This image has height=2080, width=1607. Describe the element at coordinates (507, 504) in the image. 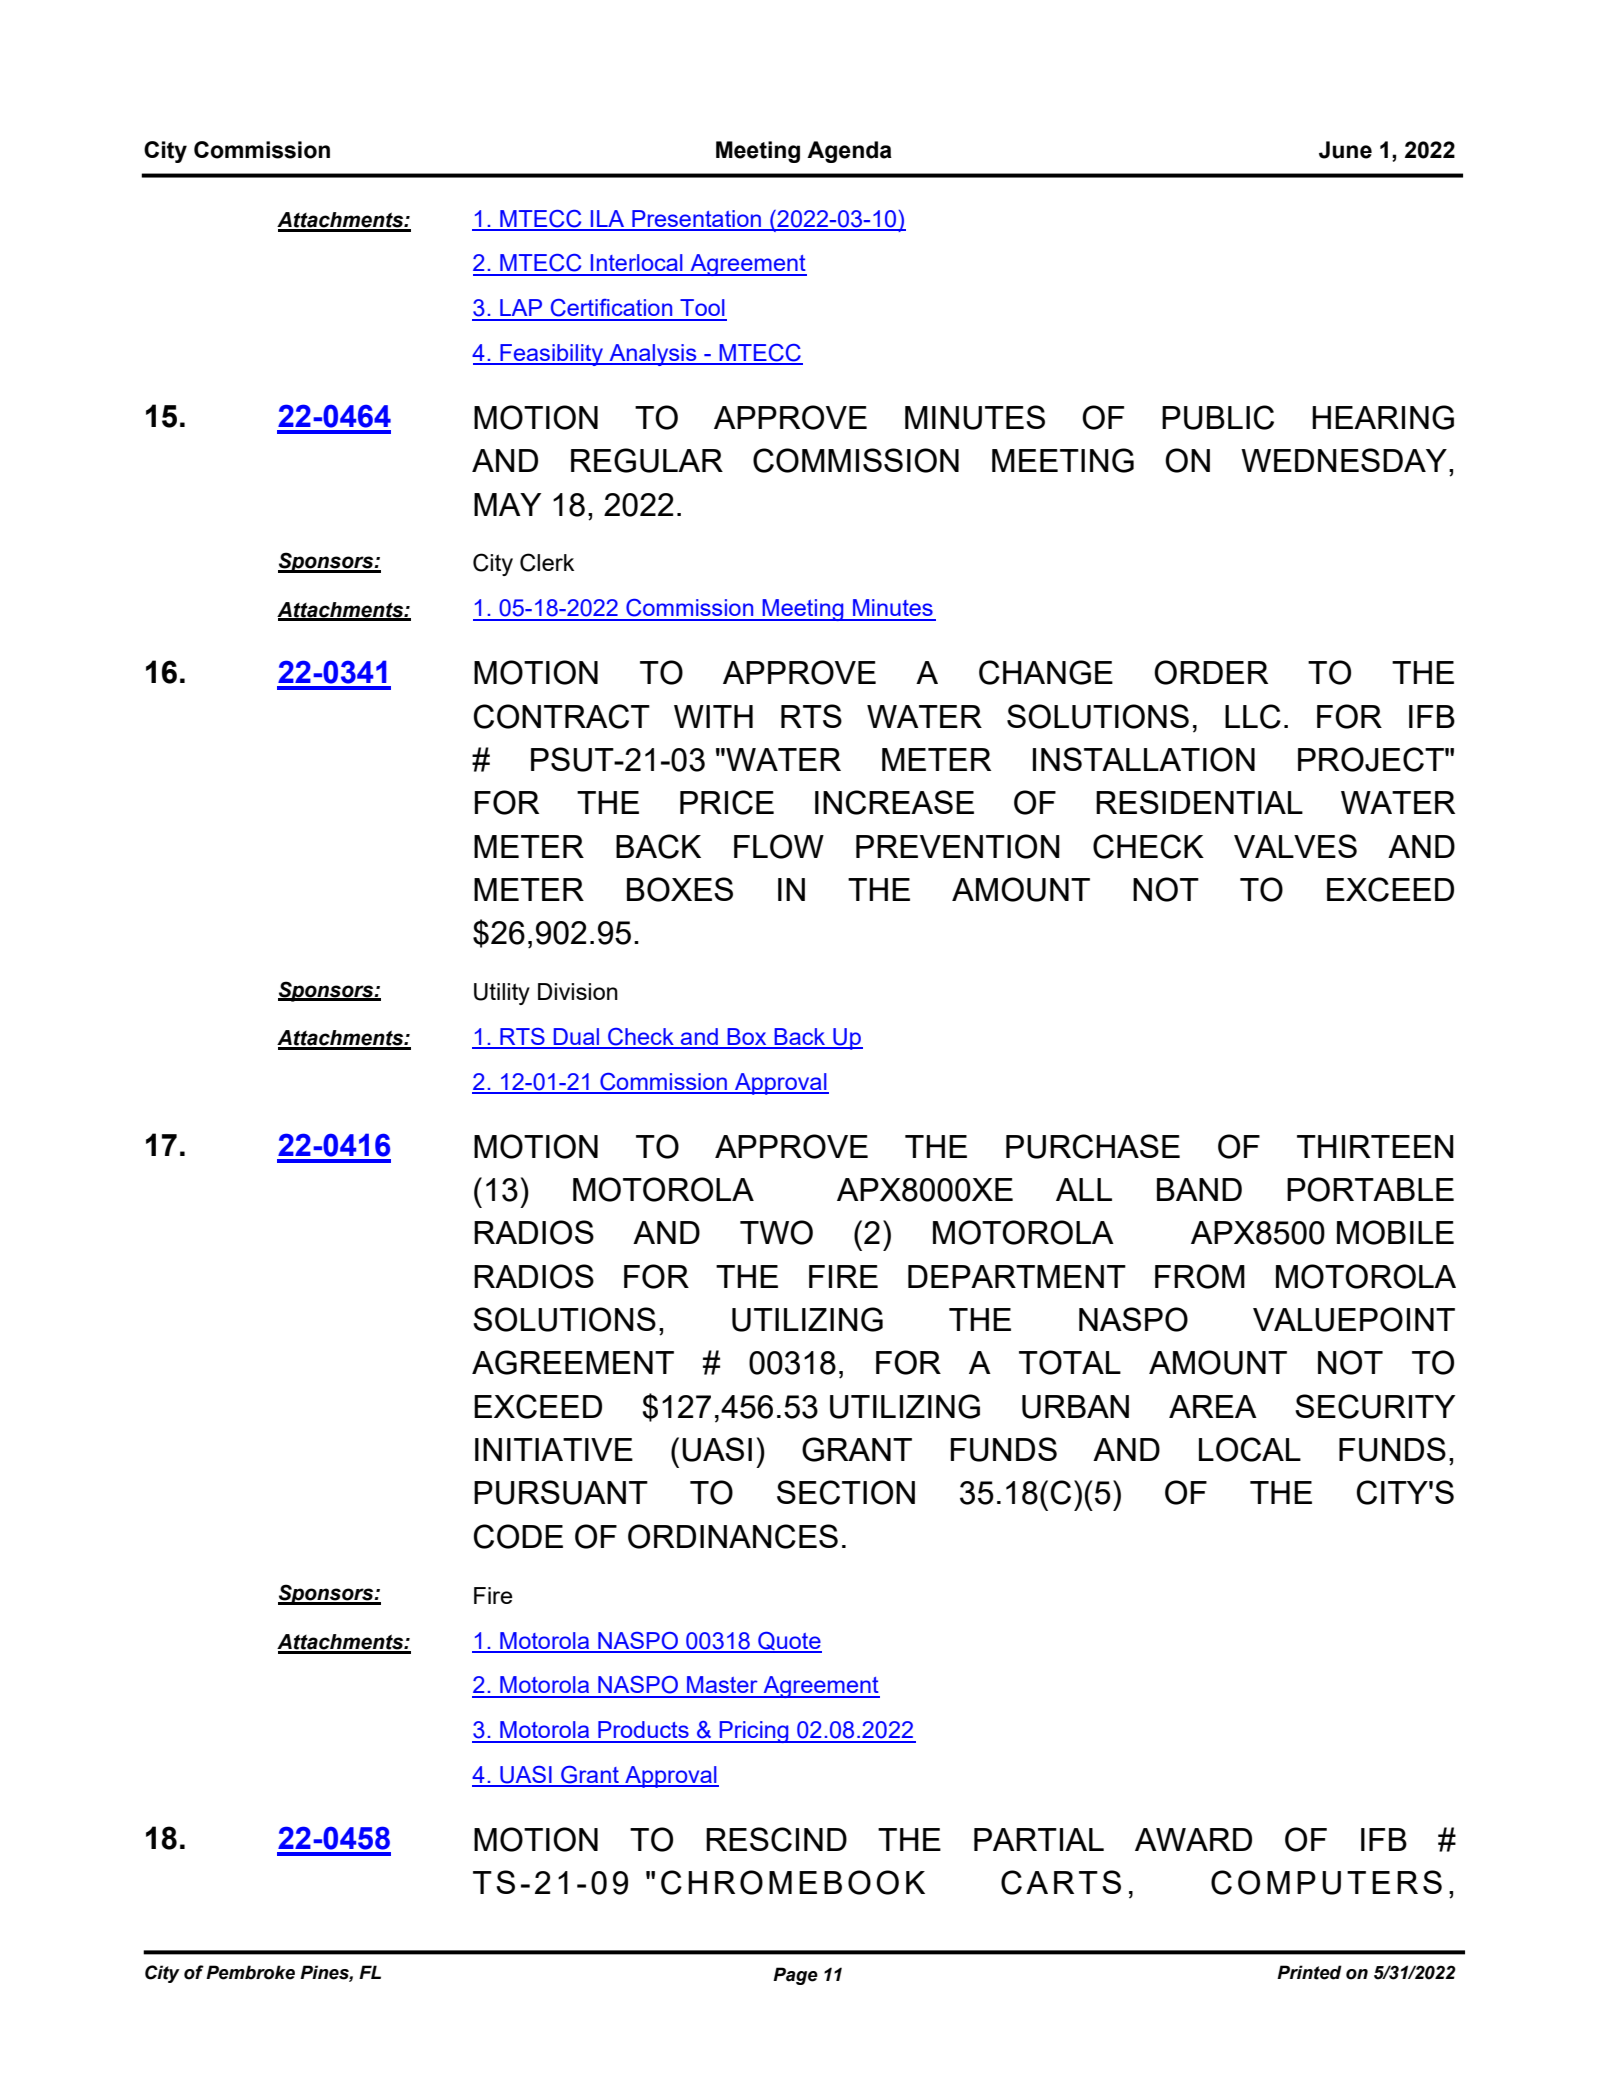

I see `MAY` at that location.
